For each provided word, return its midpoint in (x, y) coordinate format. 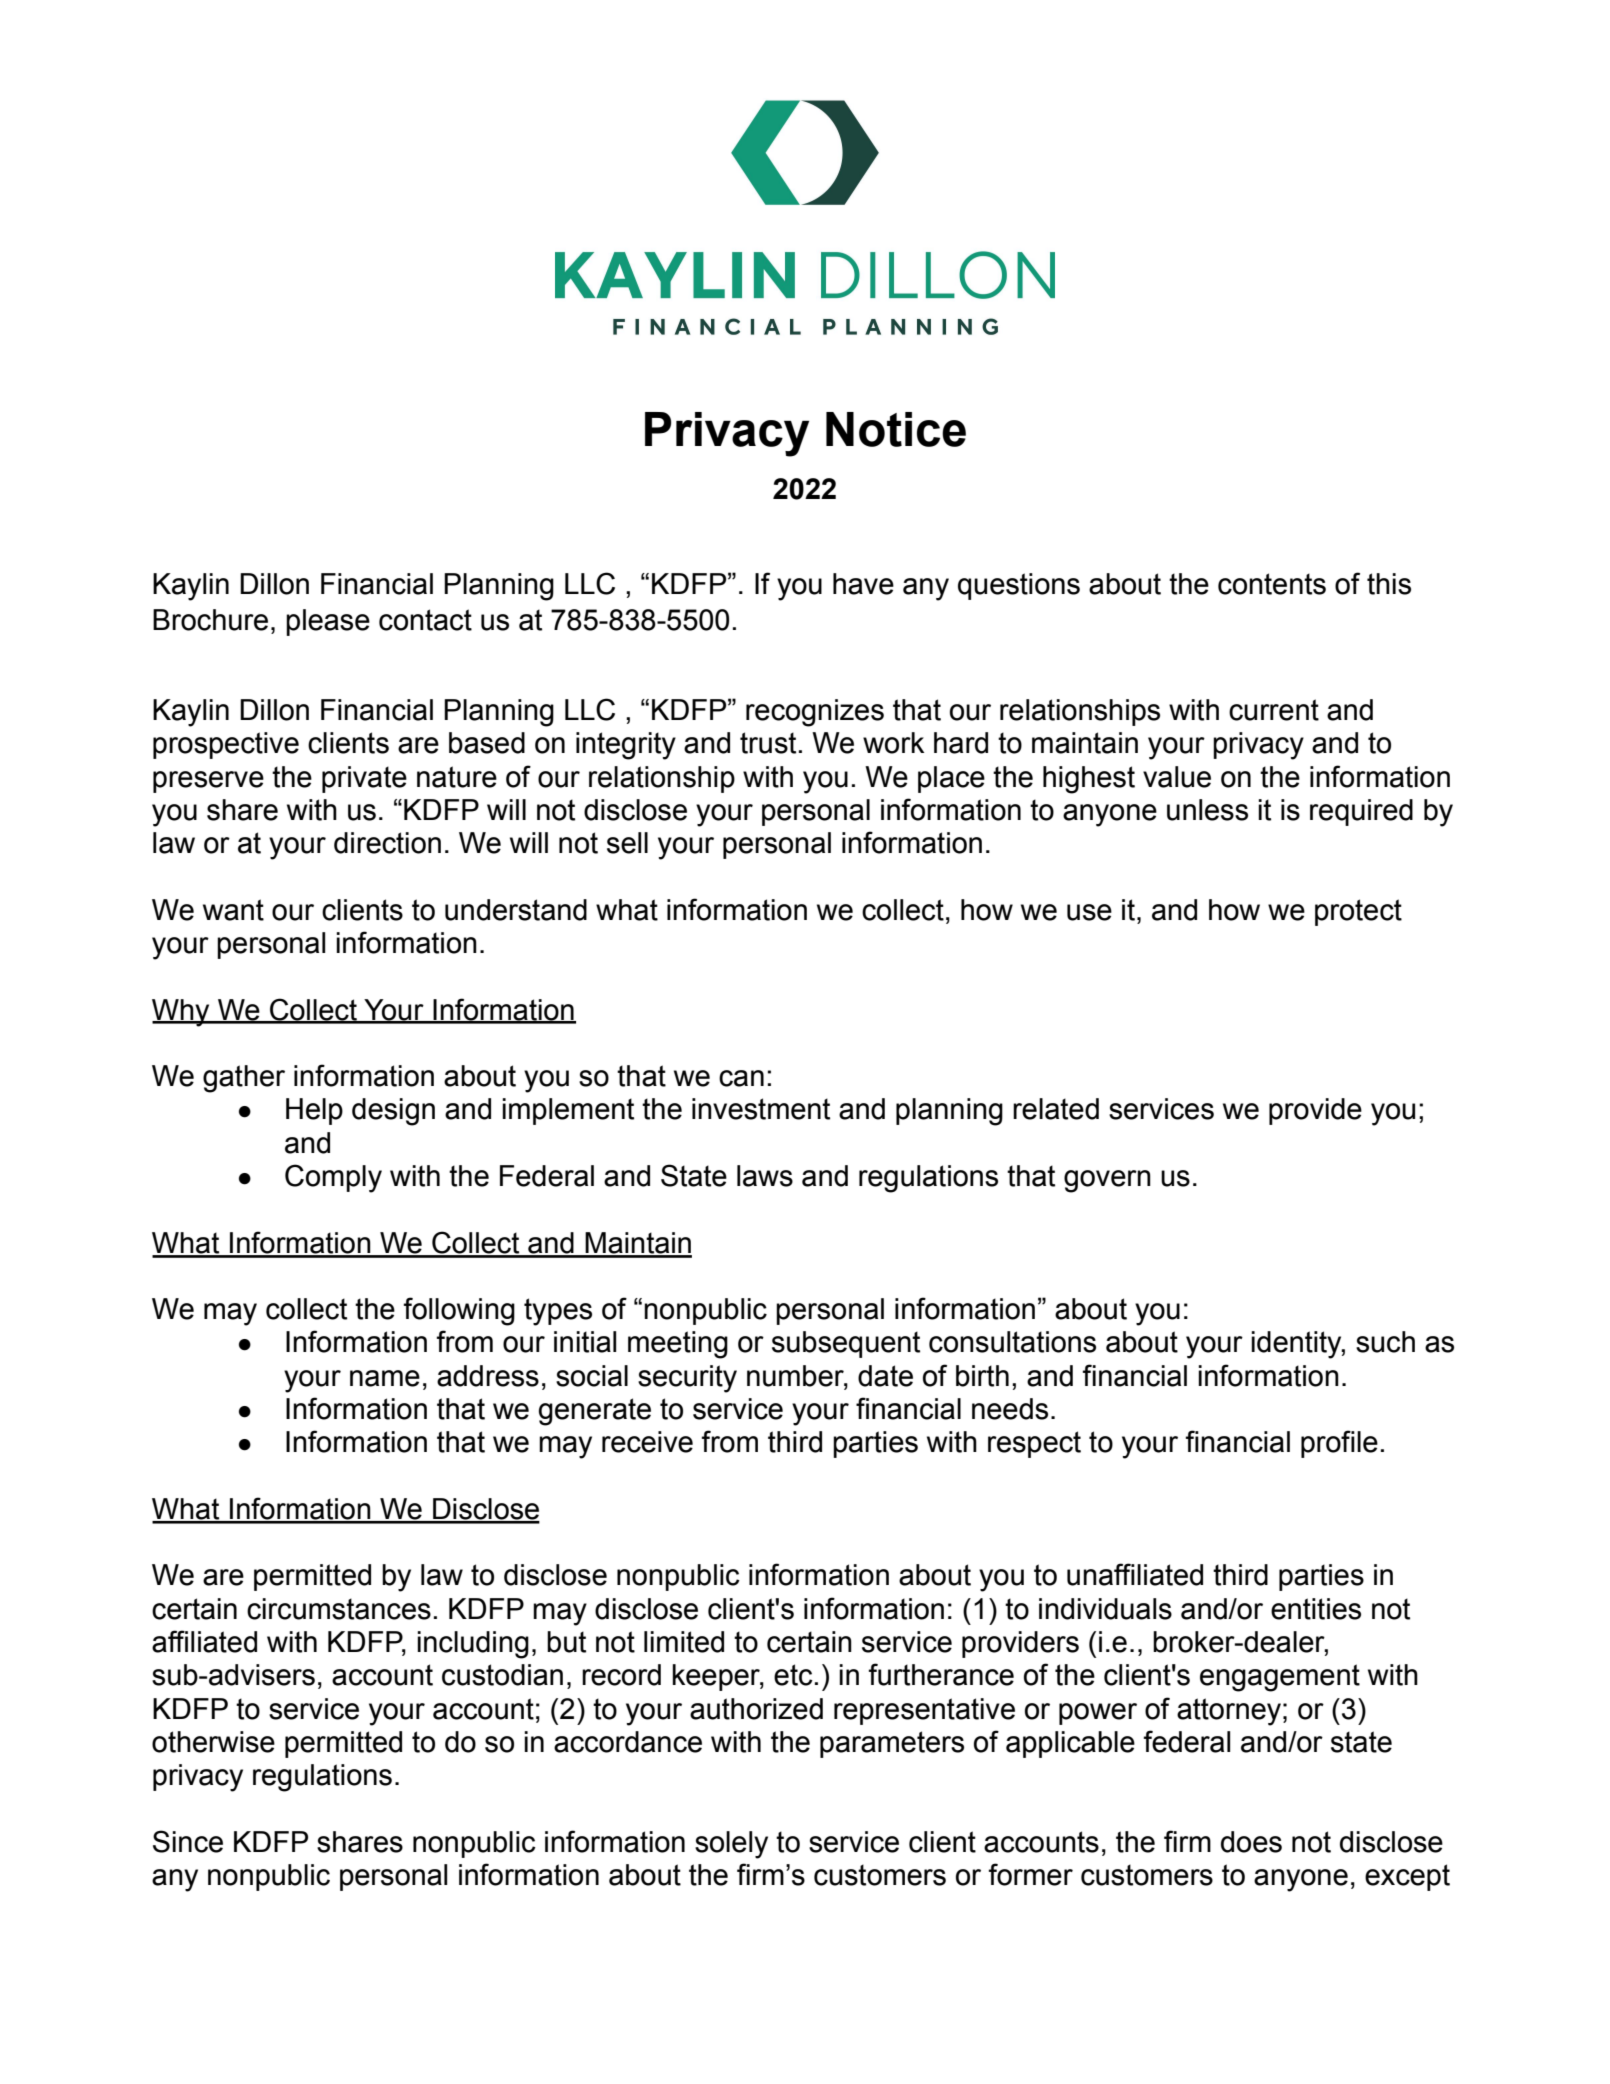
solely (731, 1845)
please (328, 622)
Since (188, 1841)
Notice (896, 429)
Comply (333, 1178)
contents (1272, 584)
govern (1107, 1181)
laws (765, 1176)
